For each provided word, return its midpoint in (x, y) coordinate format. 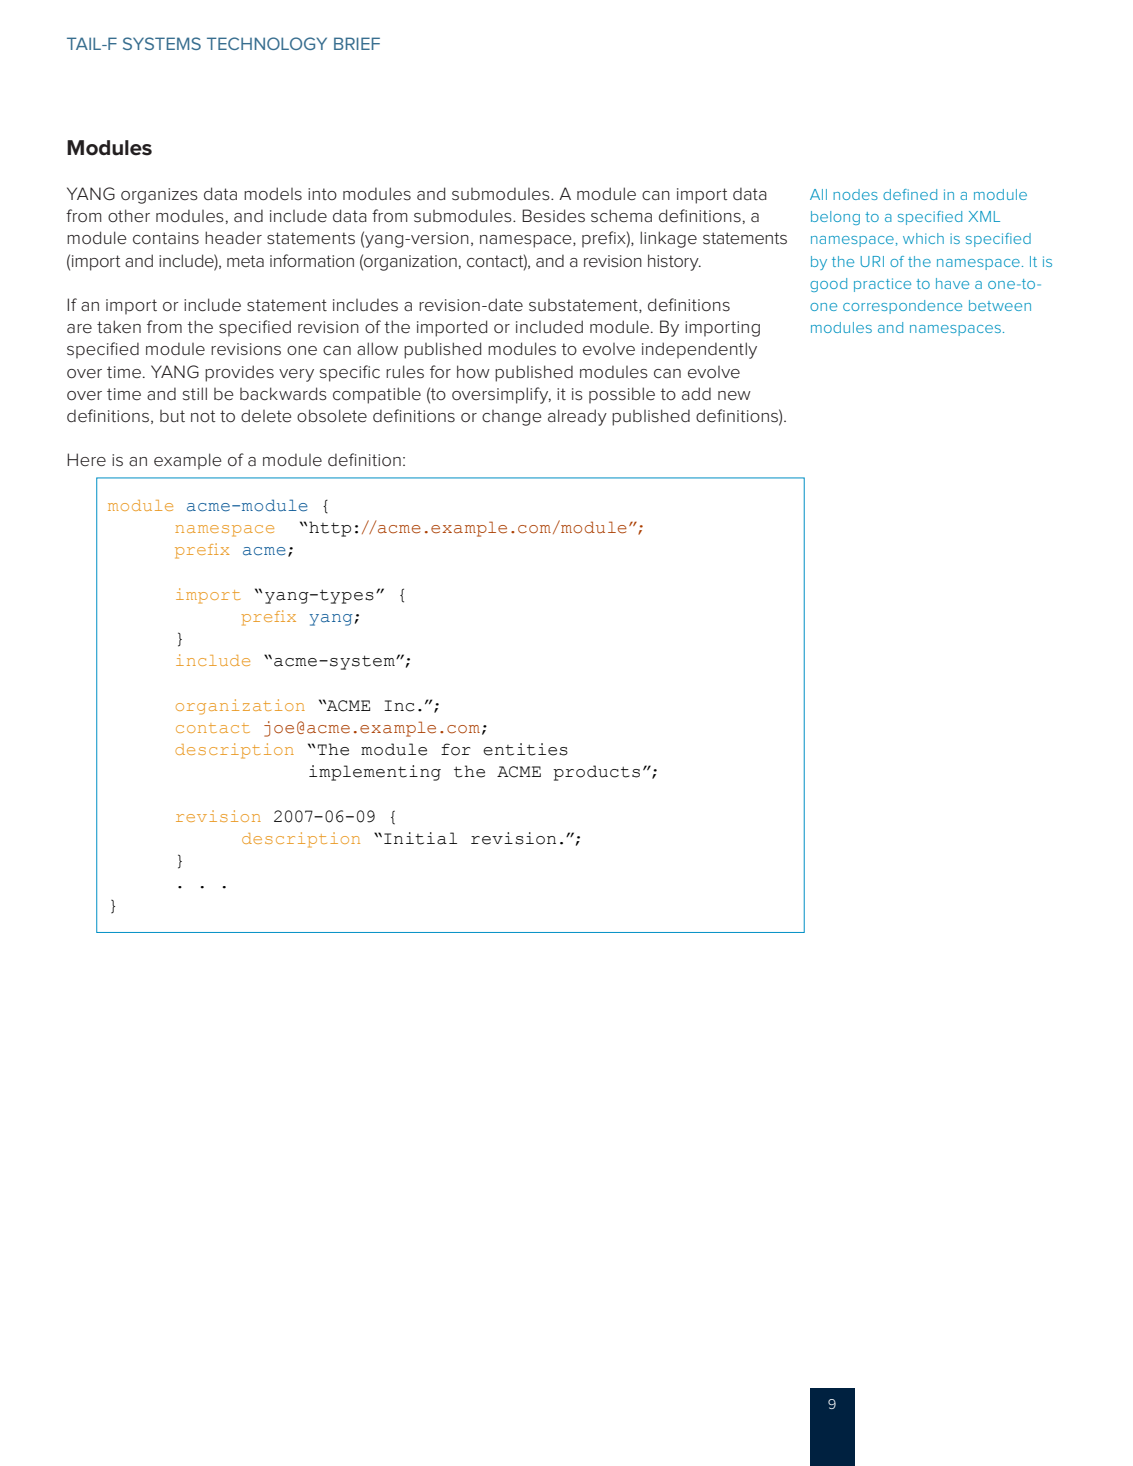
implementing (375, 773)
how (473, 371)
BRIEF (357, 43)
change (512, 418)
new (734, 396)
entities (525, 749)
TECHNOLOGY (267, 43)
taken (119, 326)
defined (910, 194)
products (596, 773)
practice (882, 285)
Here (86, 460)
